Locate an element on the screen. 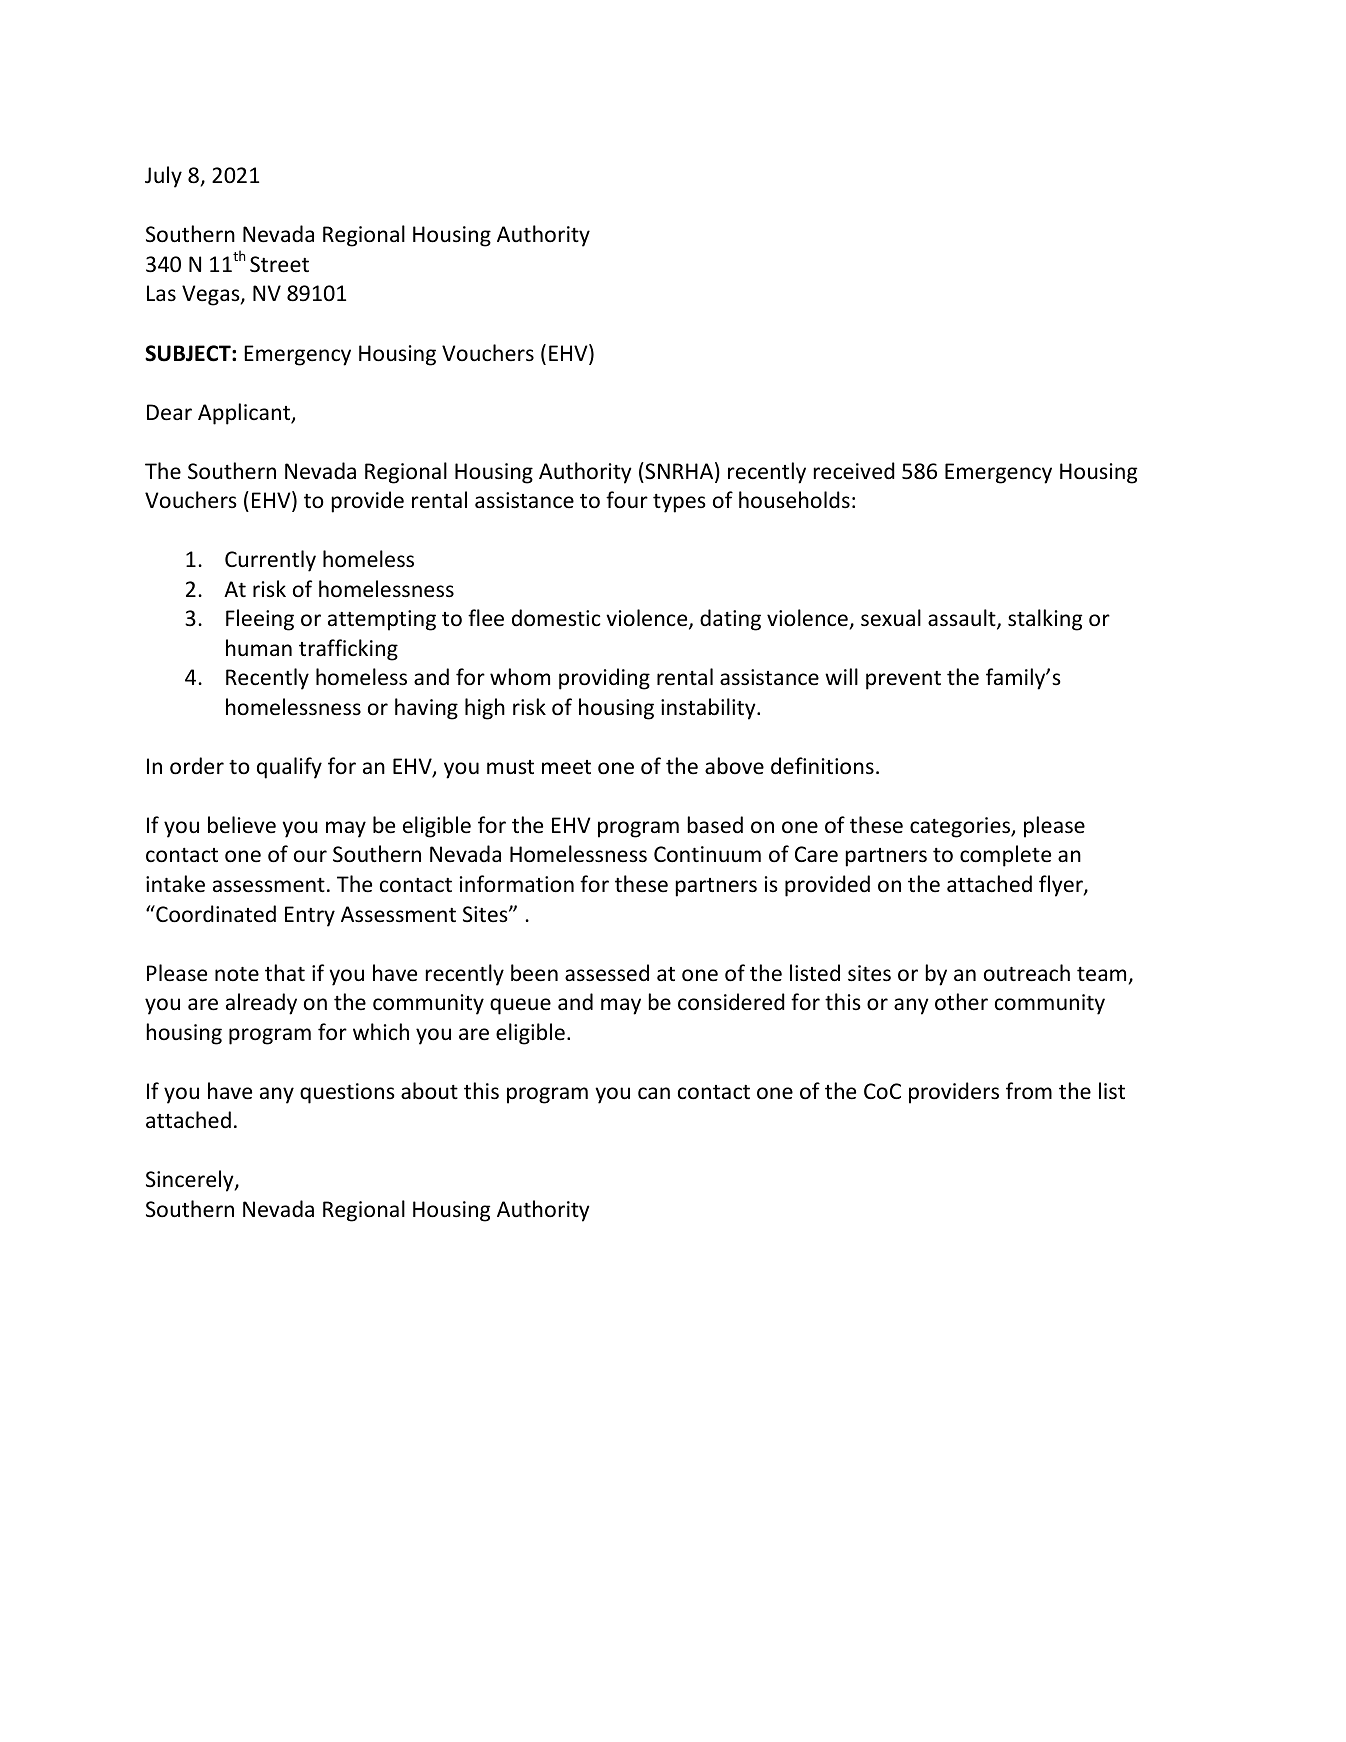 This screenshot has width=1346, height=1742. assault is located at coordinates (963, 619).
